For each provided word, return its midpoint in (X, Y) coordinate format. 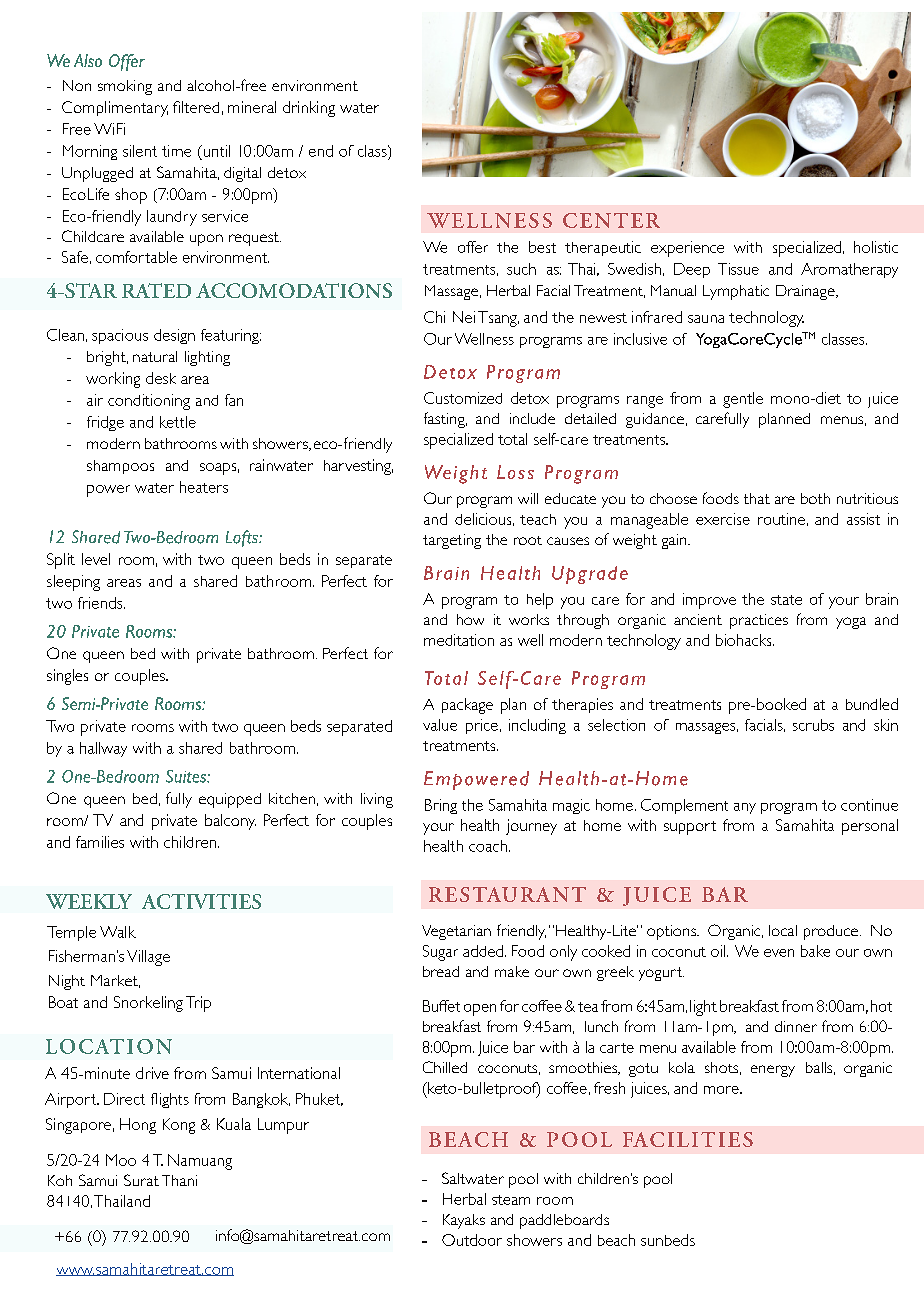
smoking (125, 87)
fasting (445, 420)
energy (773, 1071)
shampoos (120, 467)
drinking (309, 109)
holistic (876, 247)
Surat (141, 1180)
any (745, 808)
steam (511, 1200)
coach (488, 846)
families (100, 842)
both (815, 498)
